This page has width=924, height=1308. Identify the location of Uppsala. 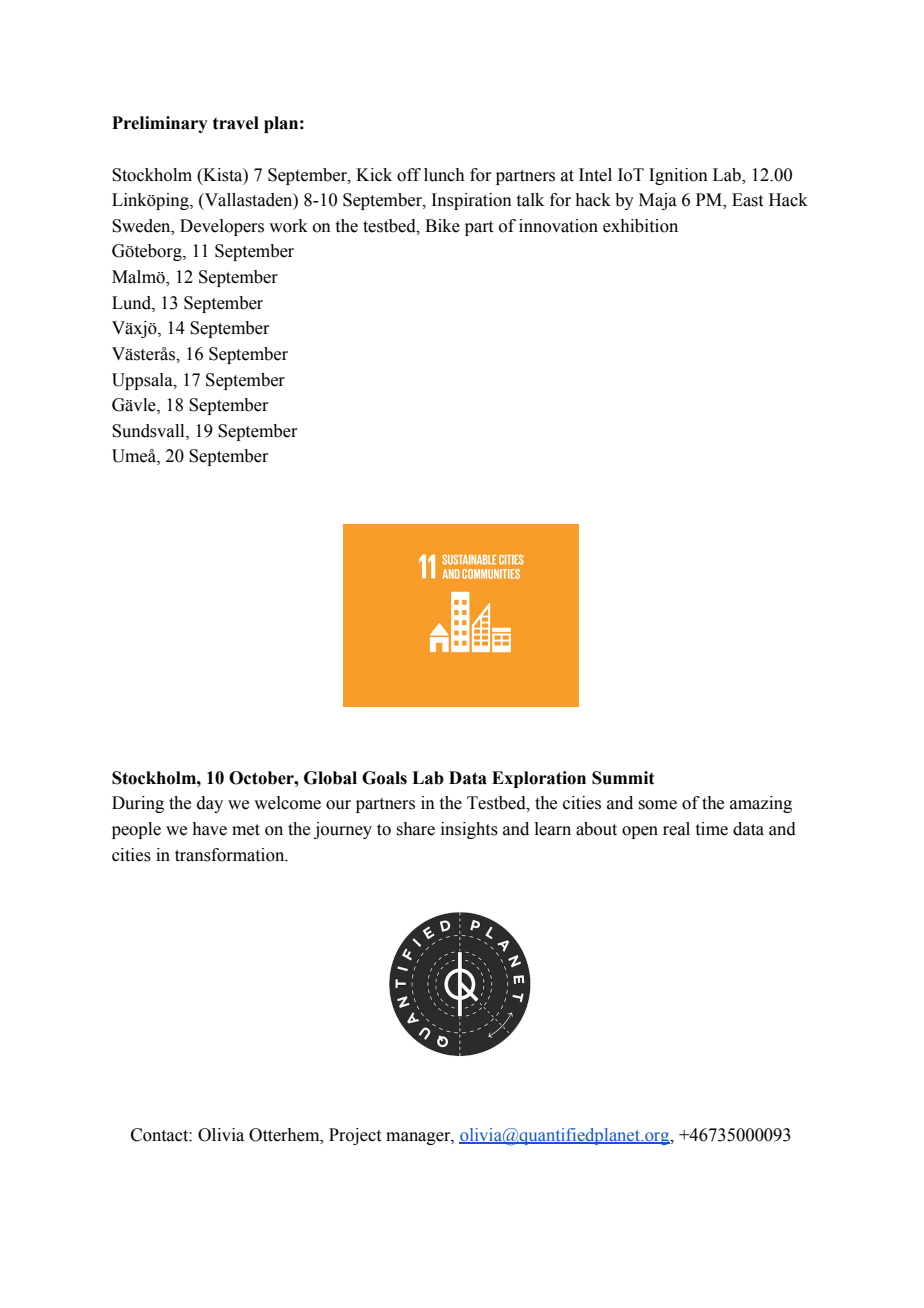
(143, 381).
